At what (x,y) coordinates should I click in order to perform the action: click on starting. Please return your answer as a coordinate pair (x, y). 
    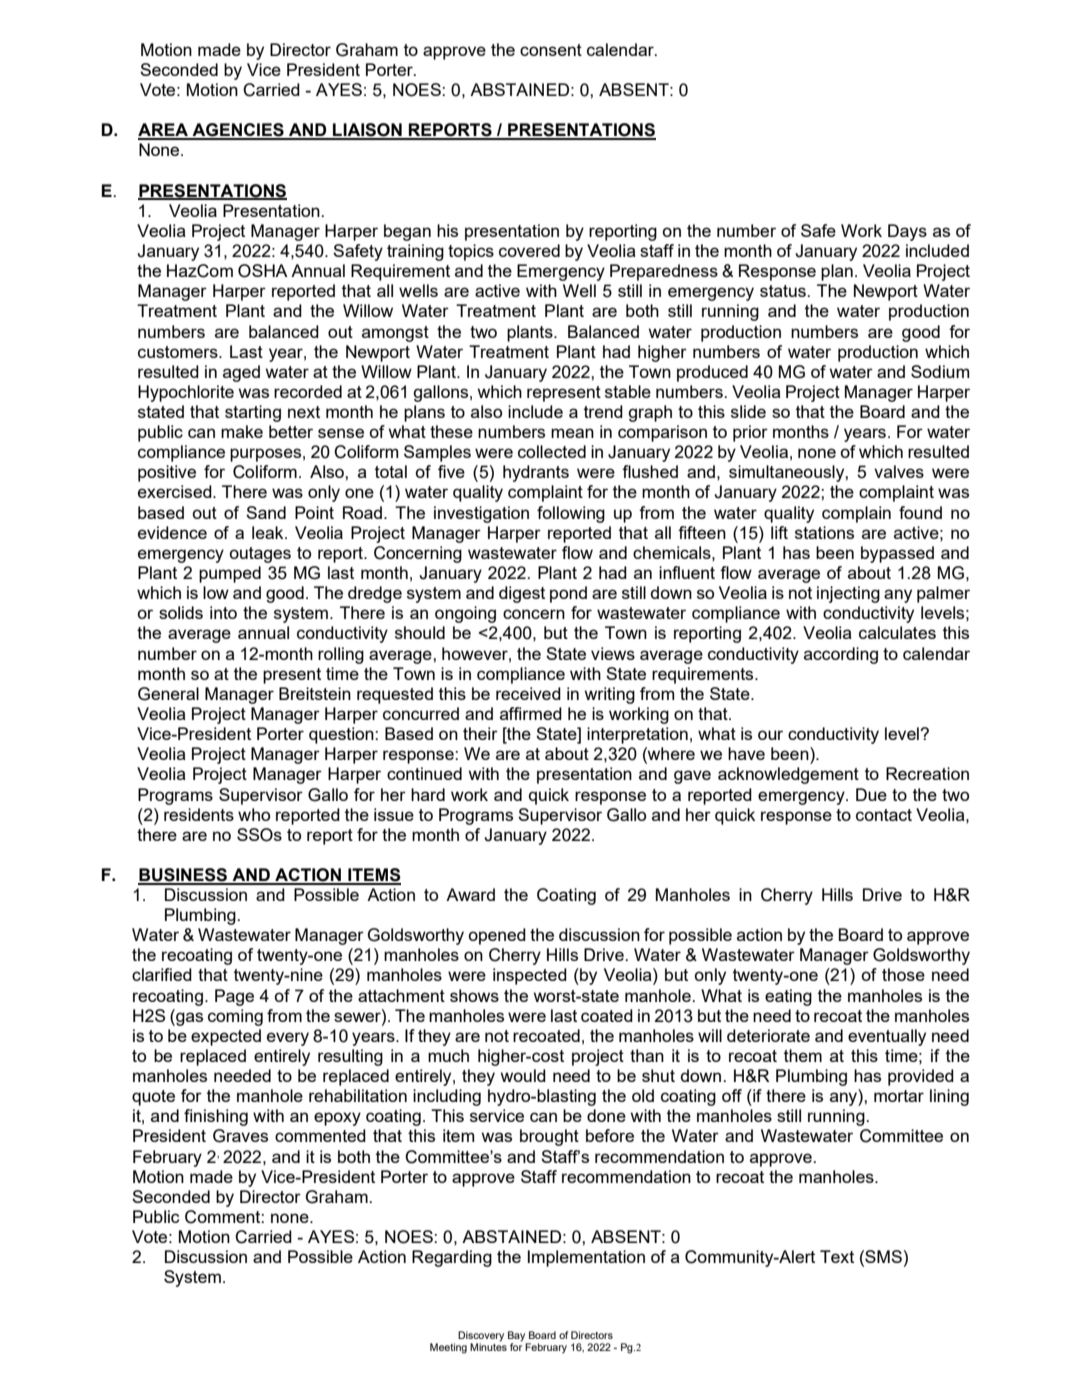
    Looking at the image, I should click on (253, 413).
